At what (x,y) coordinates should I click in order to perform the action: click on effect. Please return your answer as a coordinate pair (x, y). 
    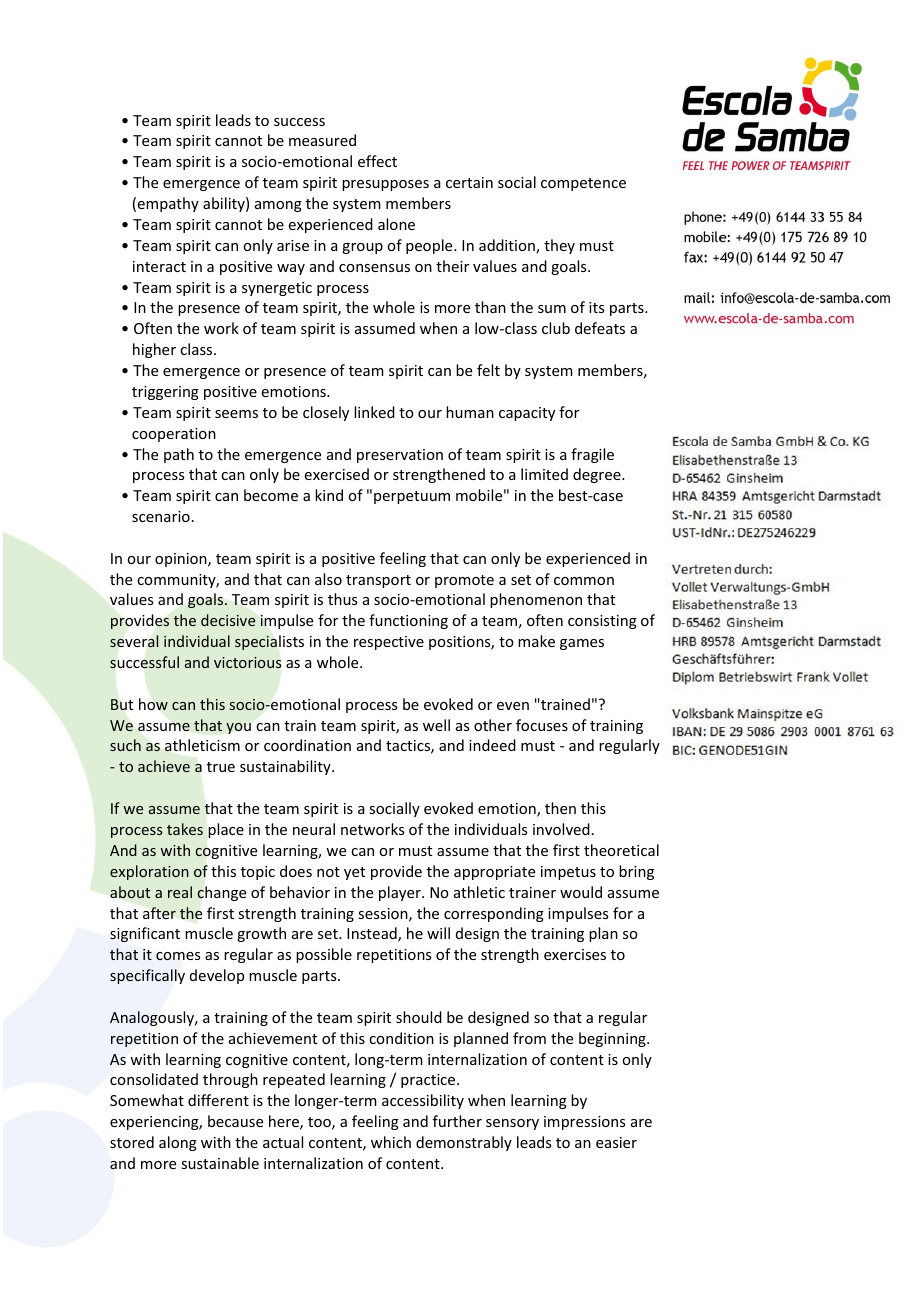
    Looking at the image, I should click on (377, 161).
